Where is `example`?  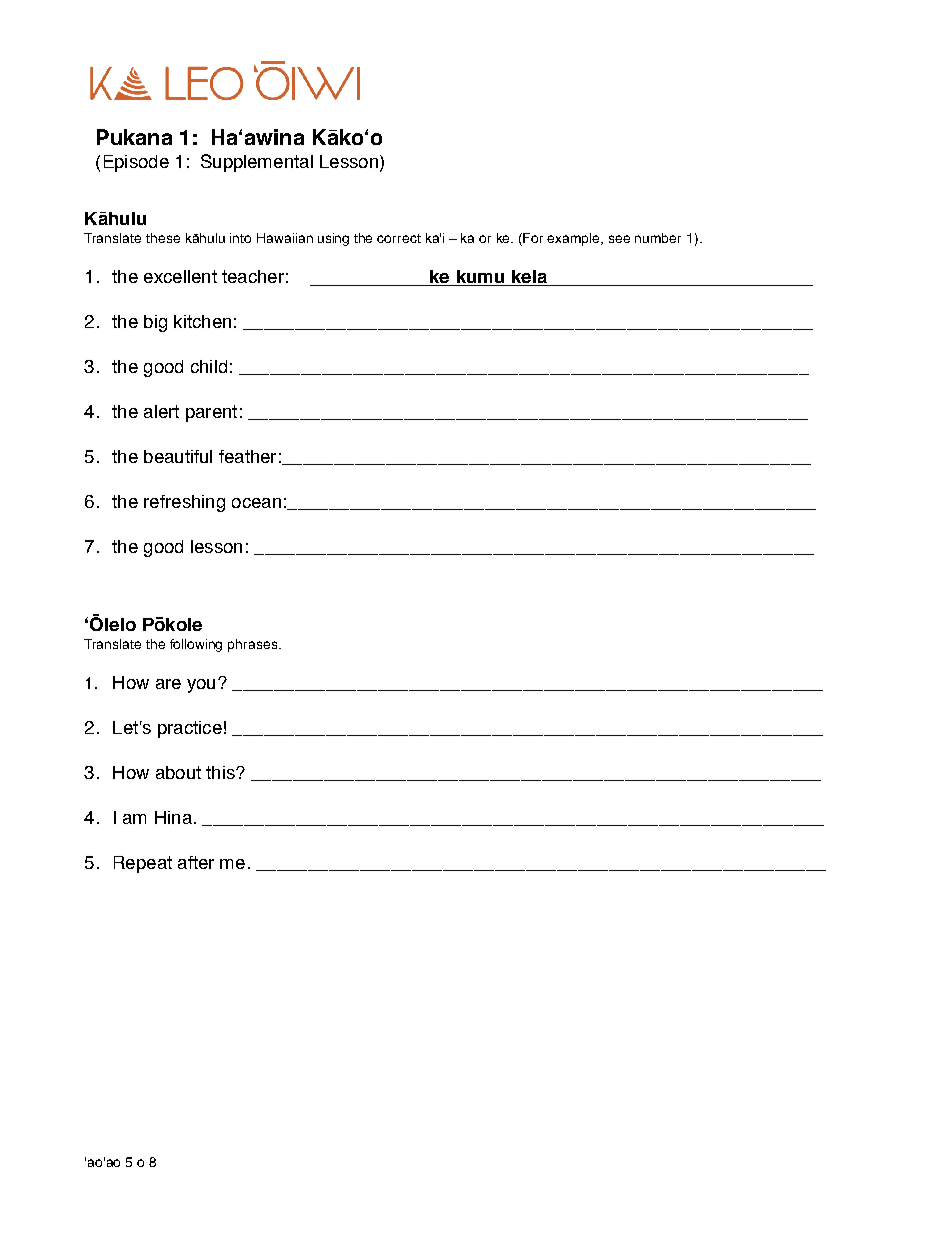
example is located at coordinates (575, 239).
